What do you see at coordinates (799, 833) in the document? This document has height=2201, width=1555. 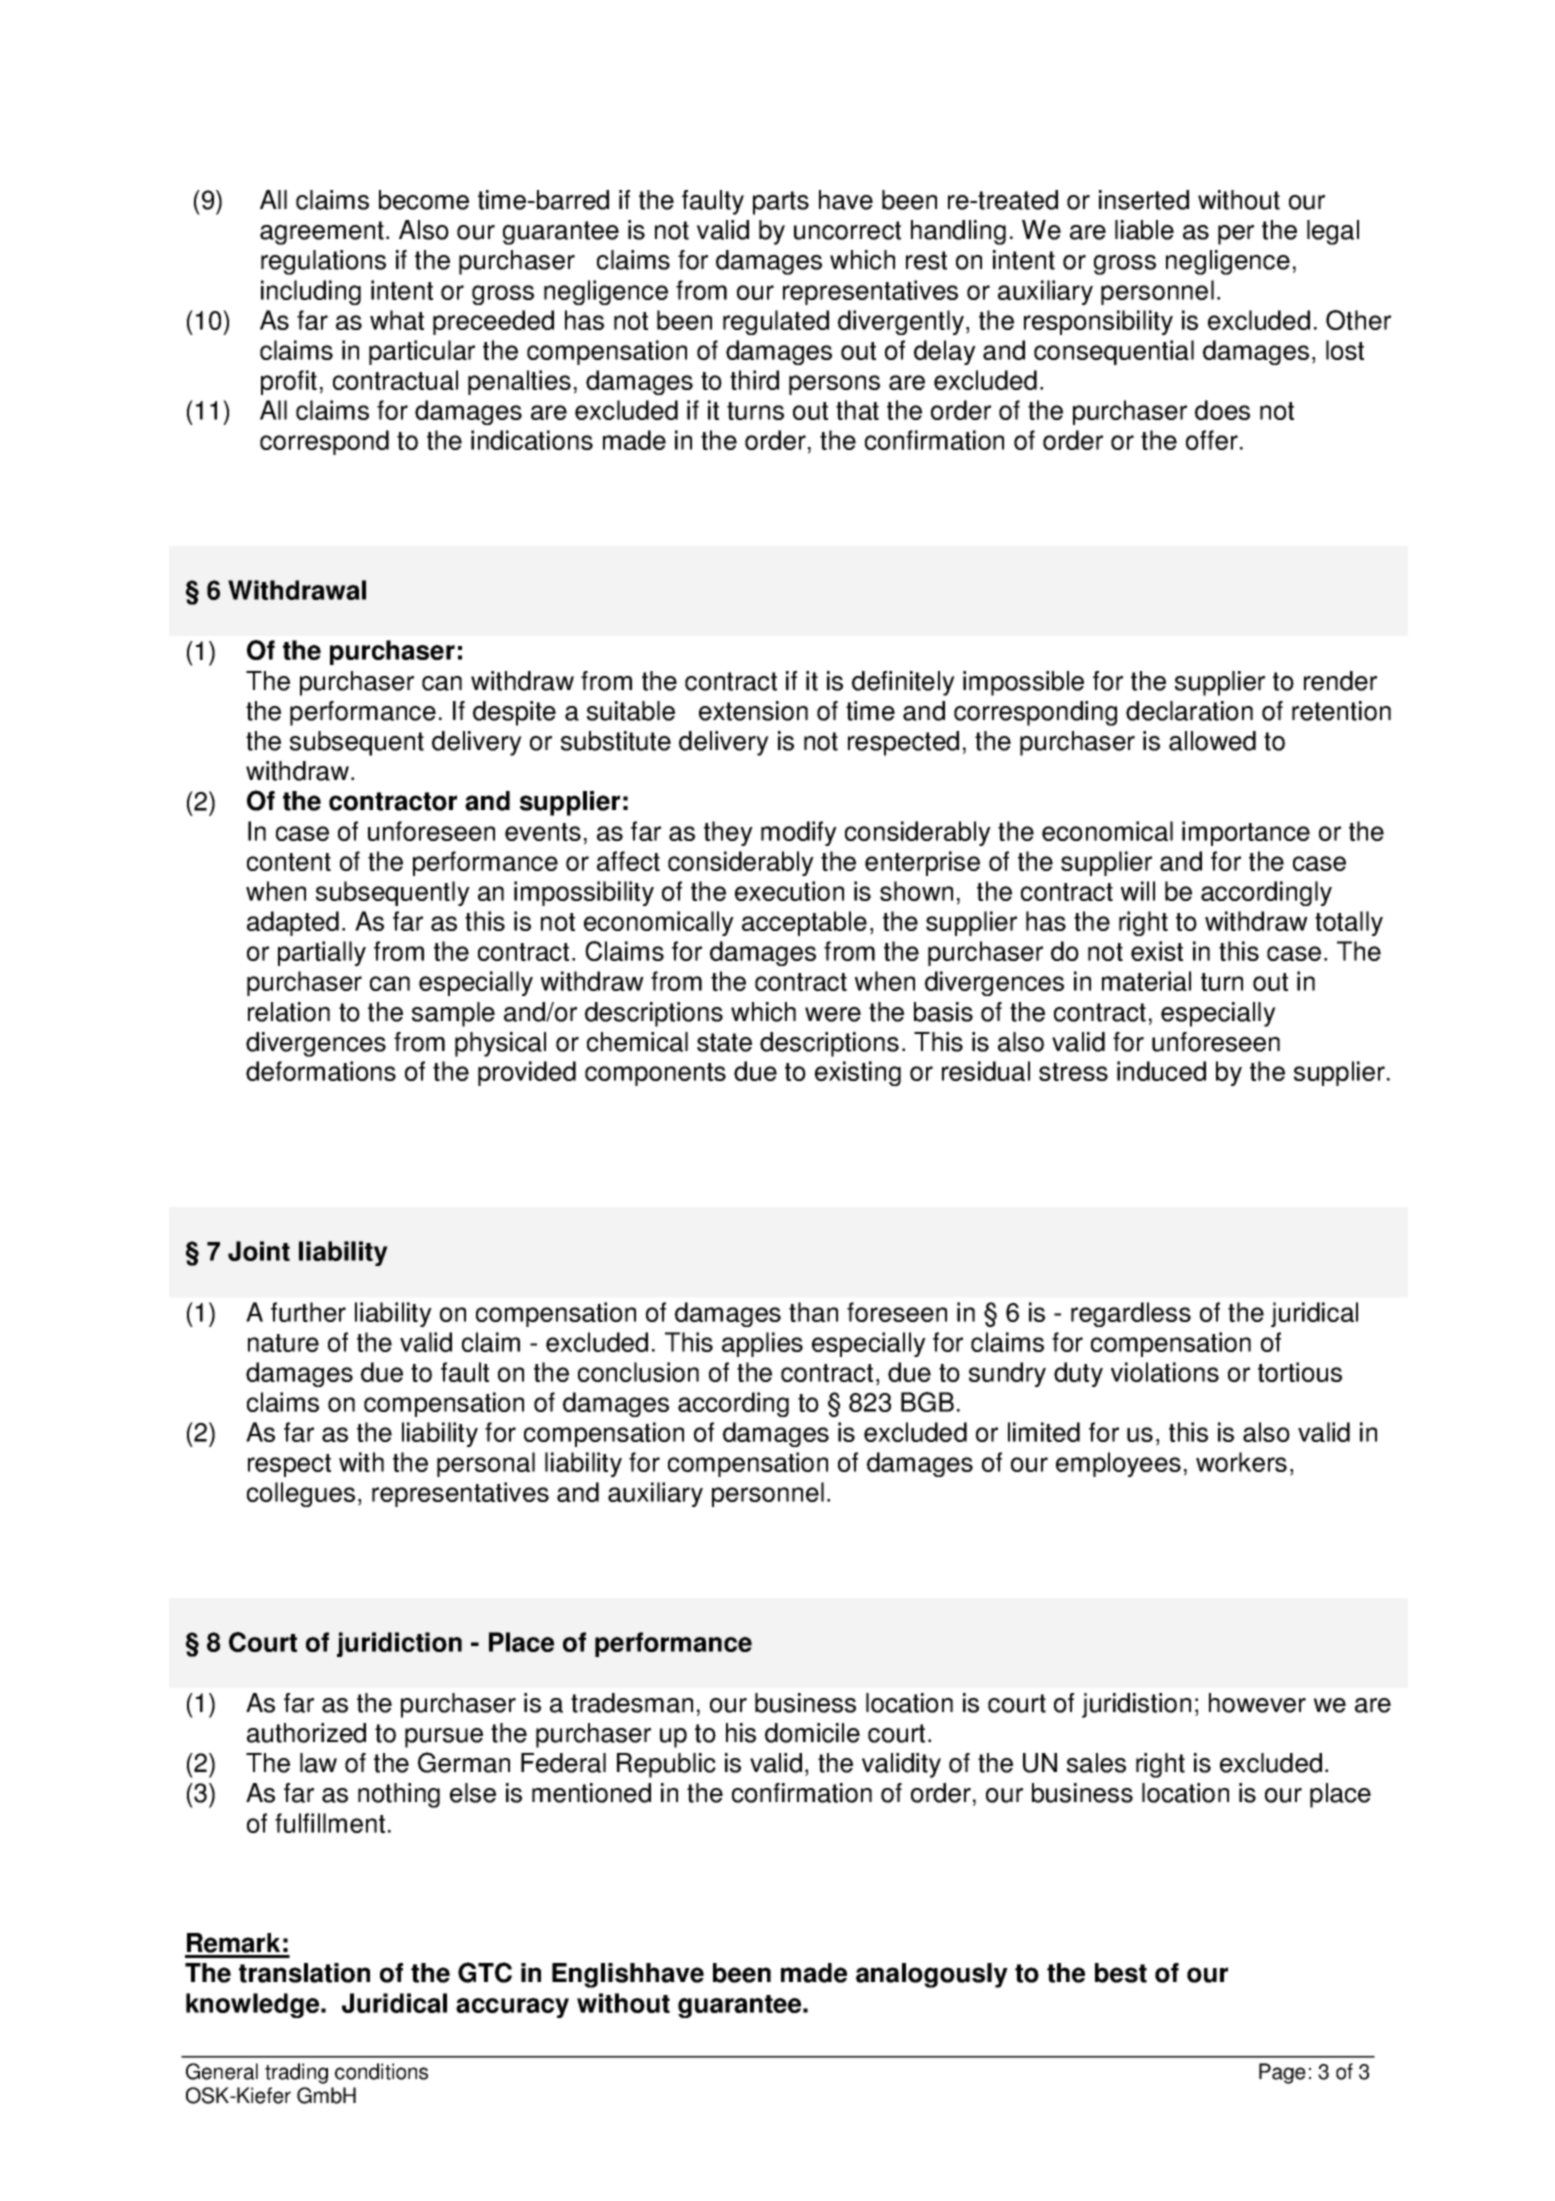 I see `modify` at bounding box center [799, 833].
